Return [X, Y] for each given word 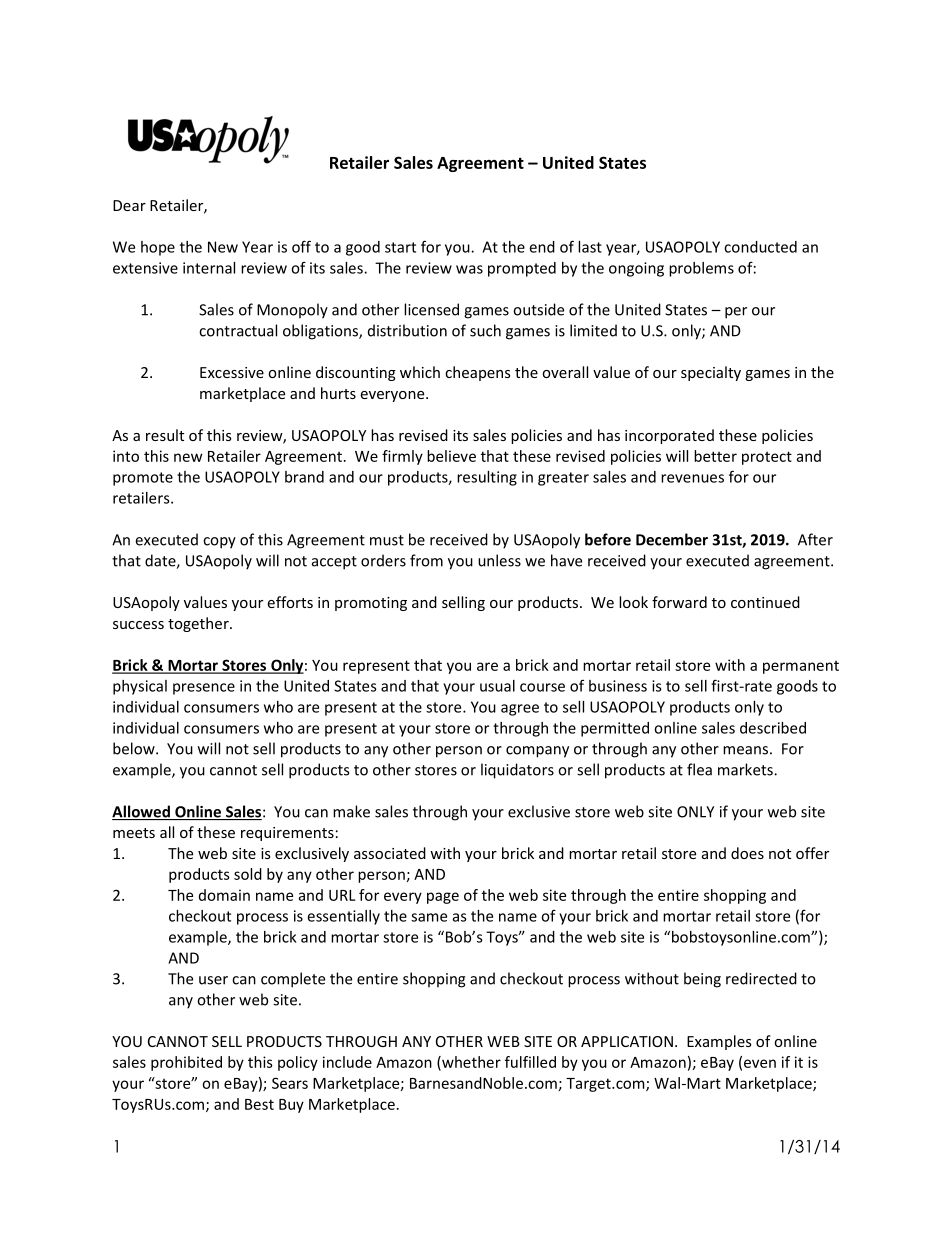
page [443, 898]
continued [765, 602]
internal [209, 268]
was [469, 269]
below [135, 748]
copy [219, 543]
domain [224, 895]
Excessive [232, 372]
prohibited [186, 1063]
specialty [711, 373]
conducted [760, 247]
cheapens [478, 373]
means [745, 750]
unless [499, 560]
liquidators [517, 771]
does [747, 853]
